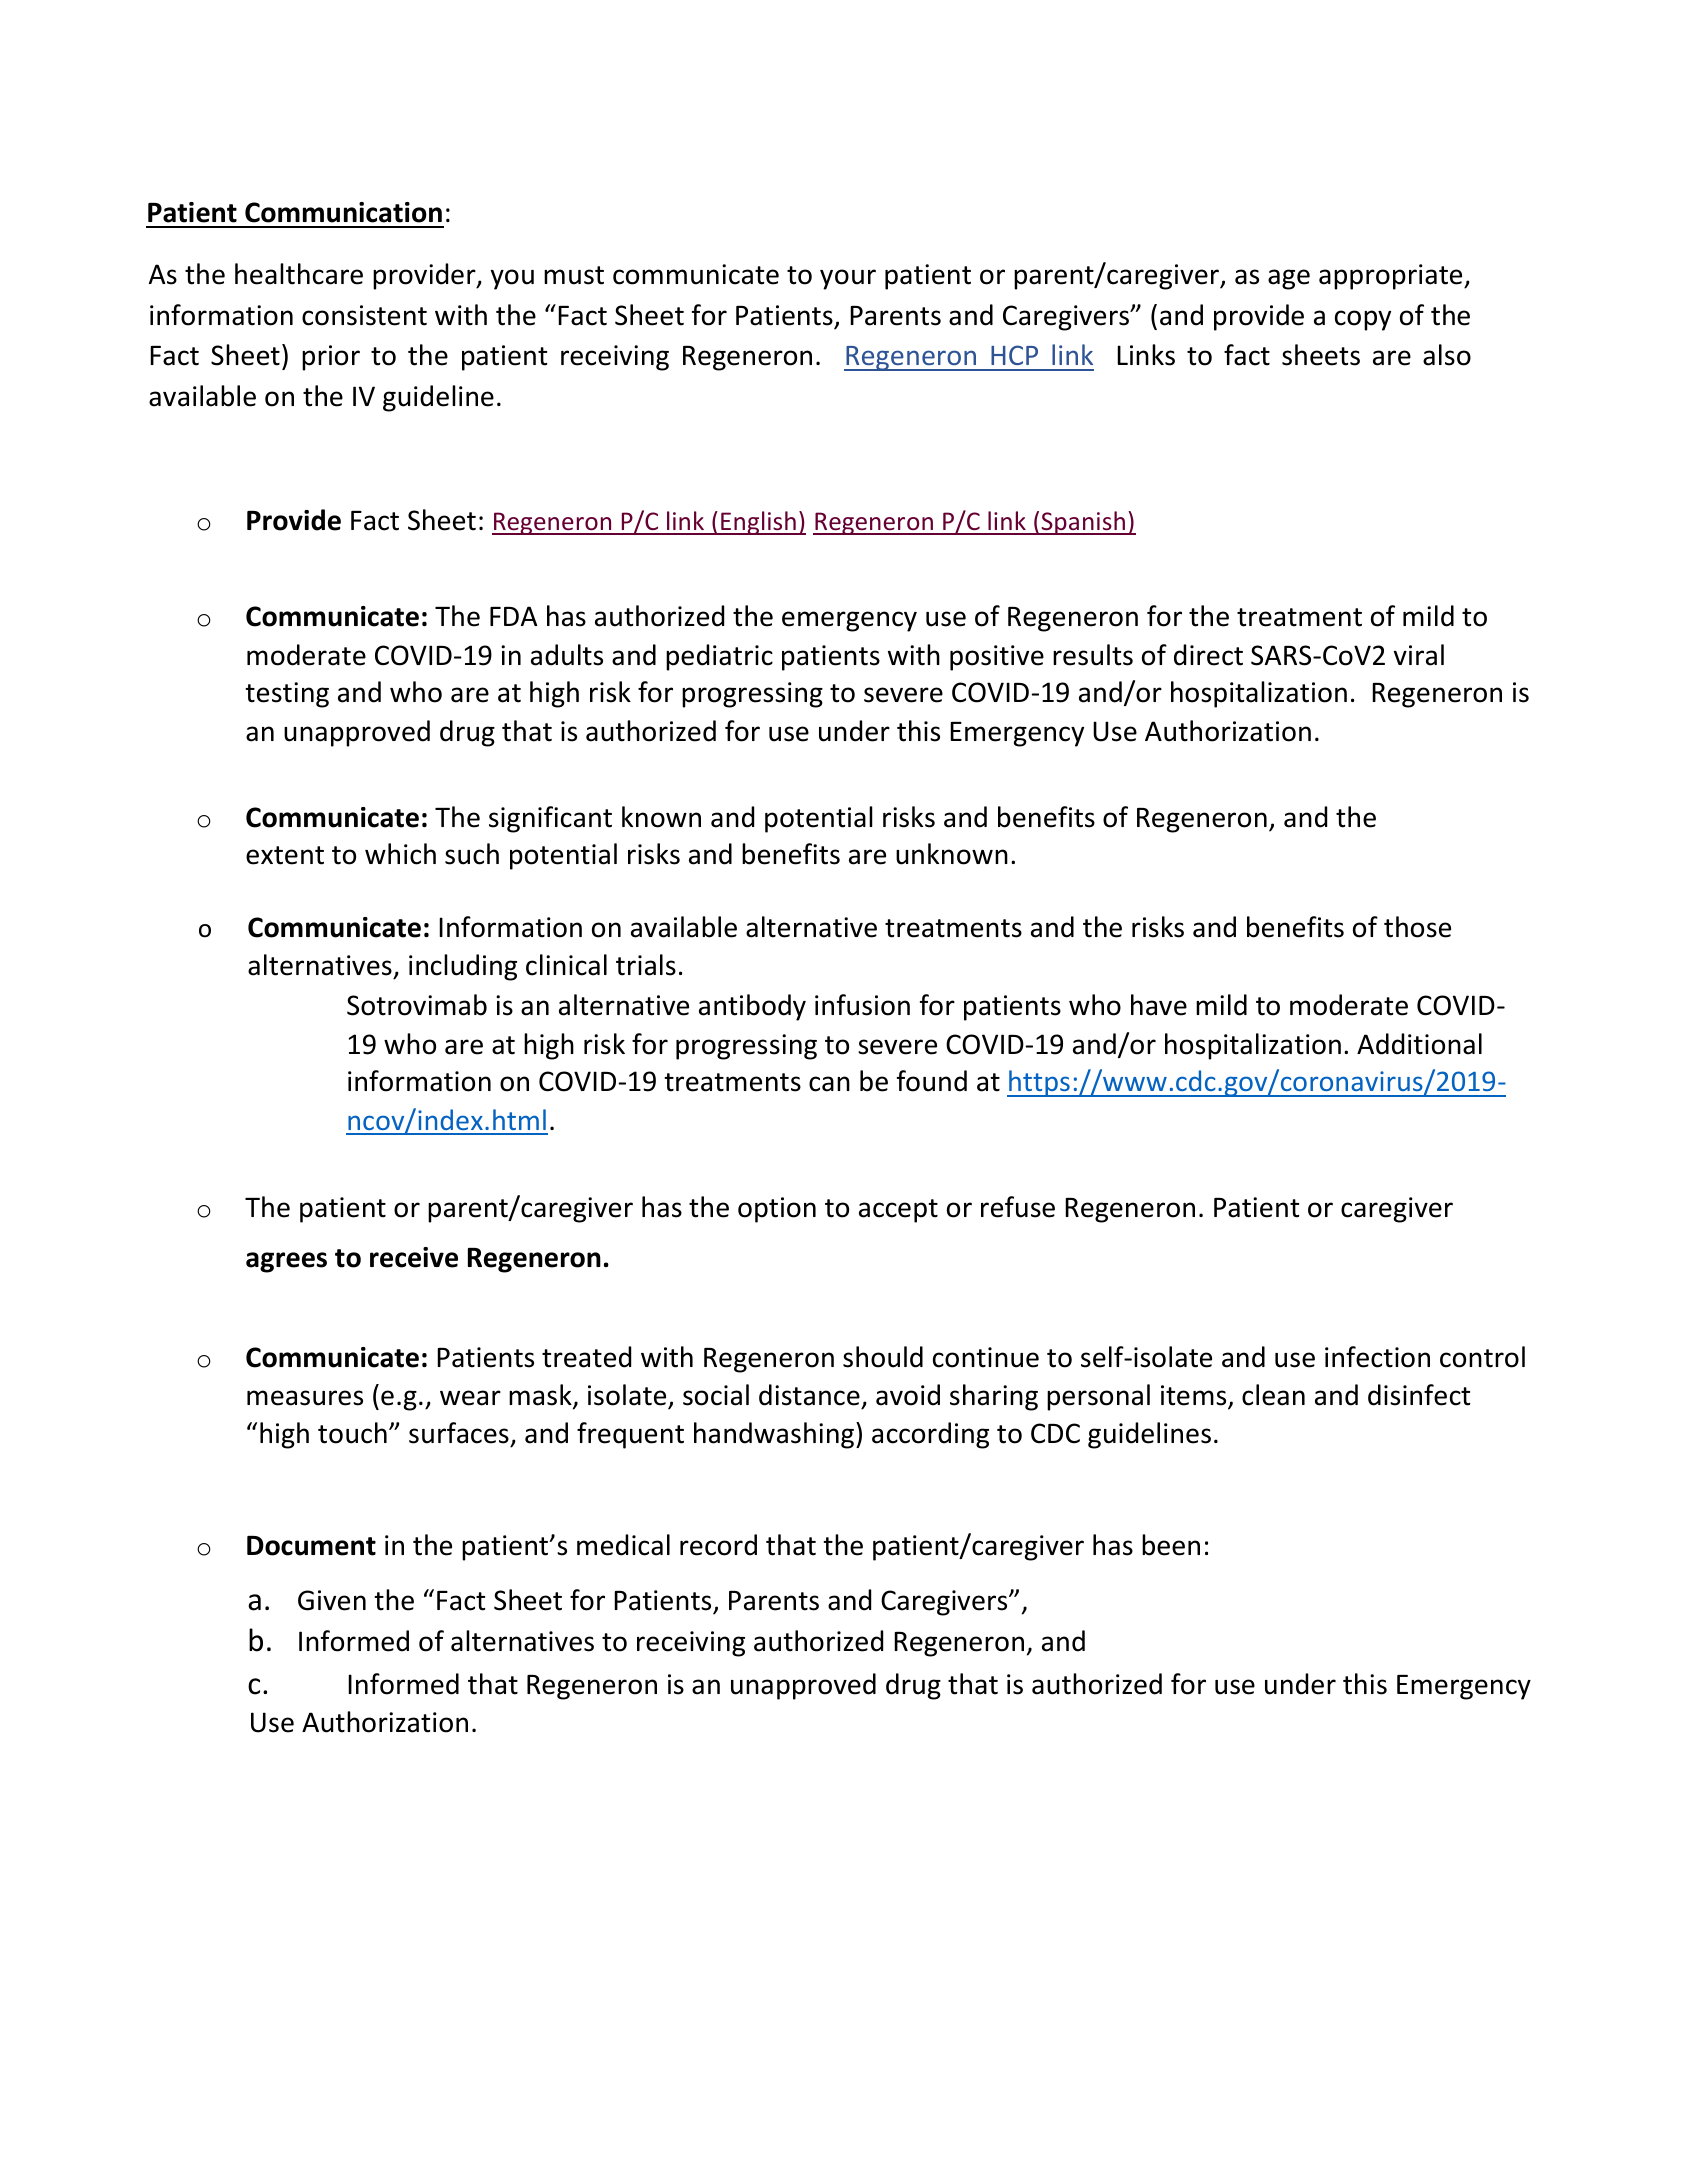 Image resolution: width=1682 pixels, height=2177 pixels. What do you see at coordinates (364, 315) in the screenshot?
I see `consistent` at bounding box center [364, 315].
